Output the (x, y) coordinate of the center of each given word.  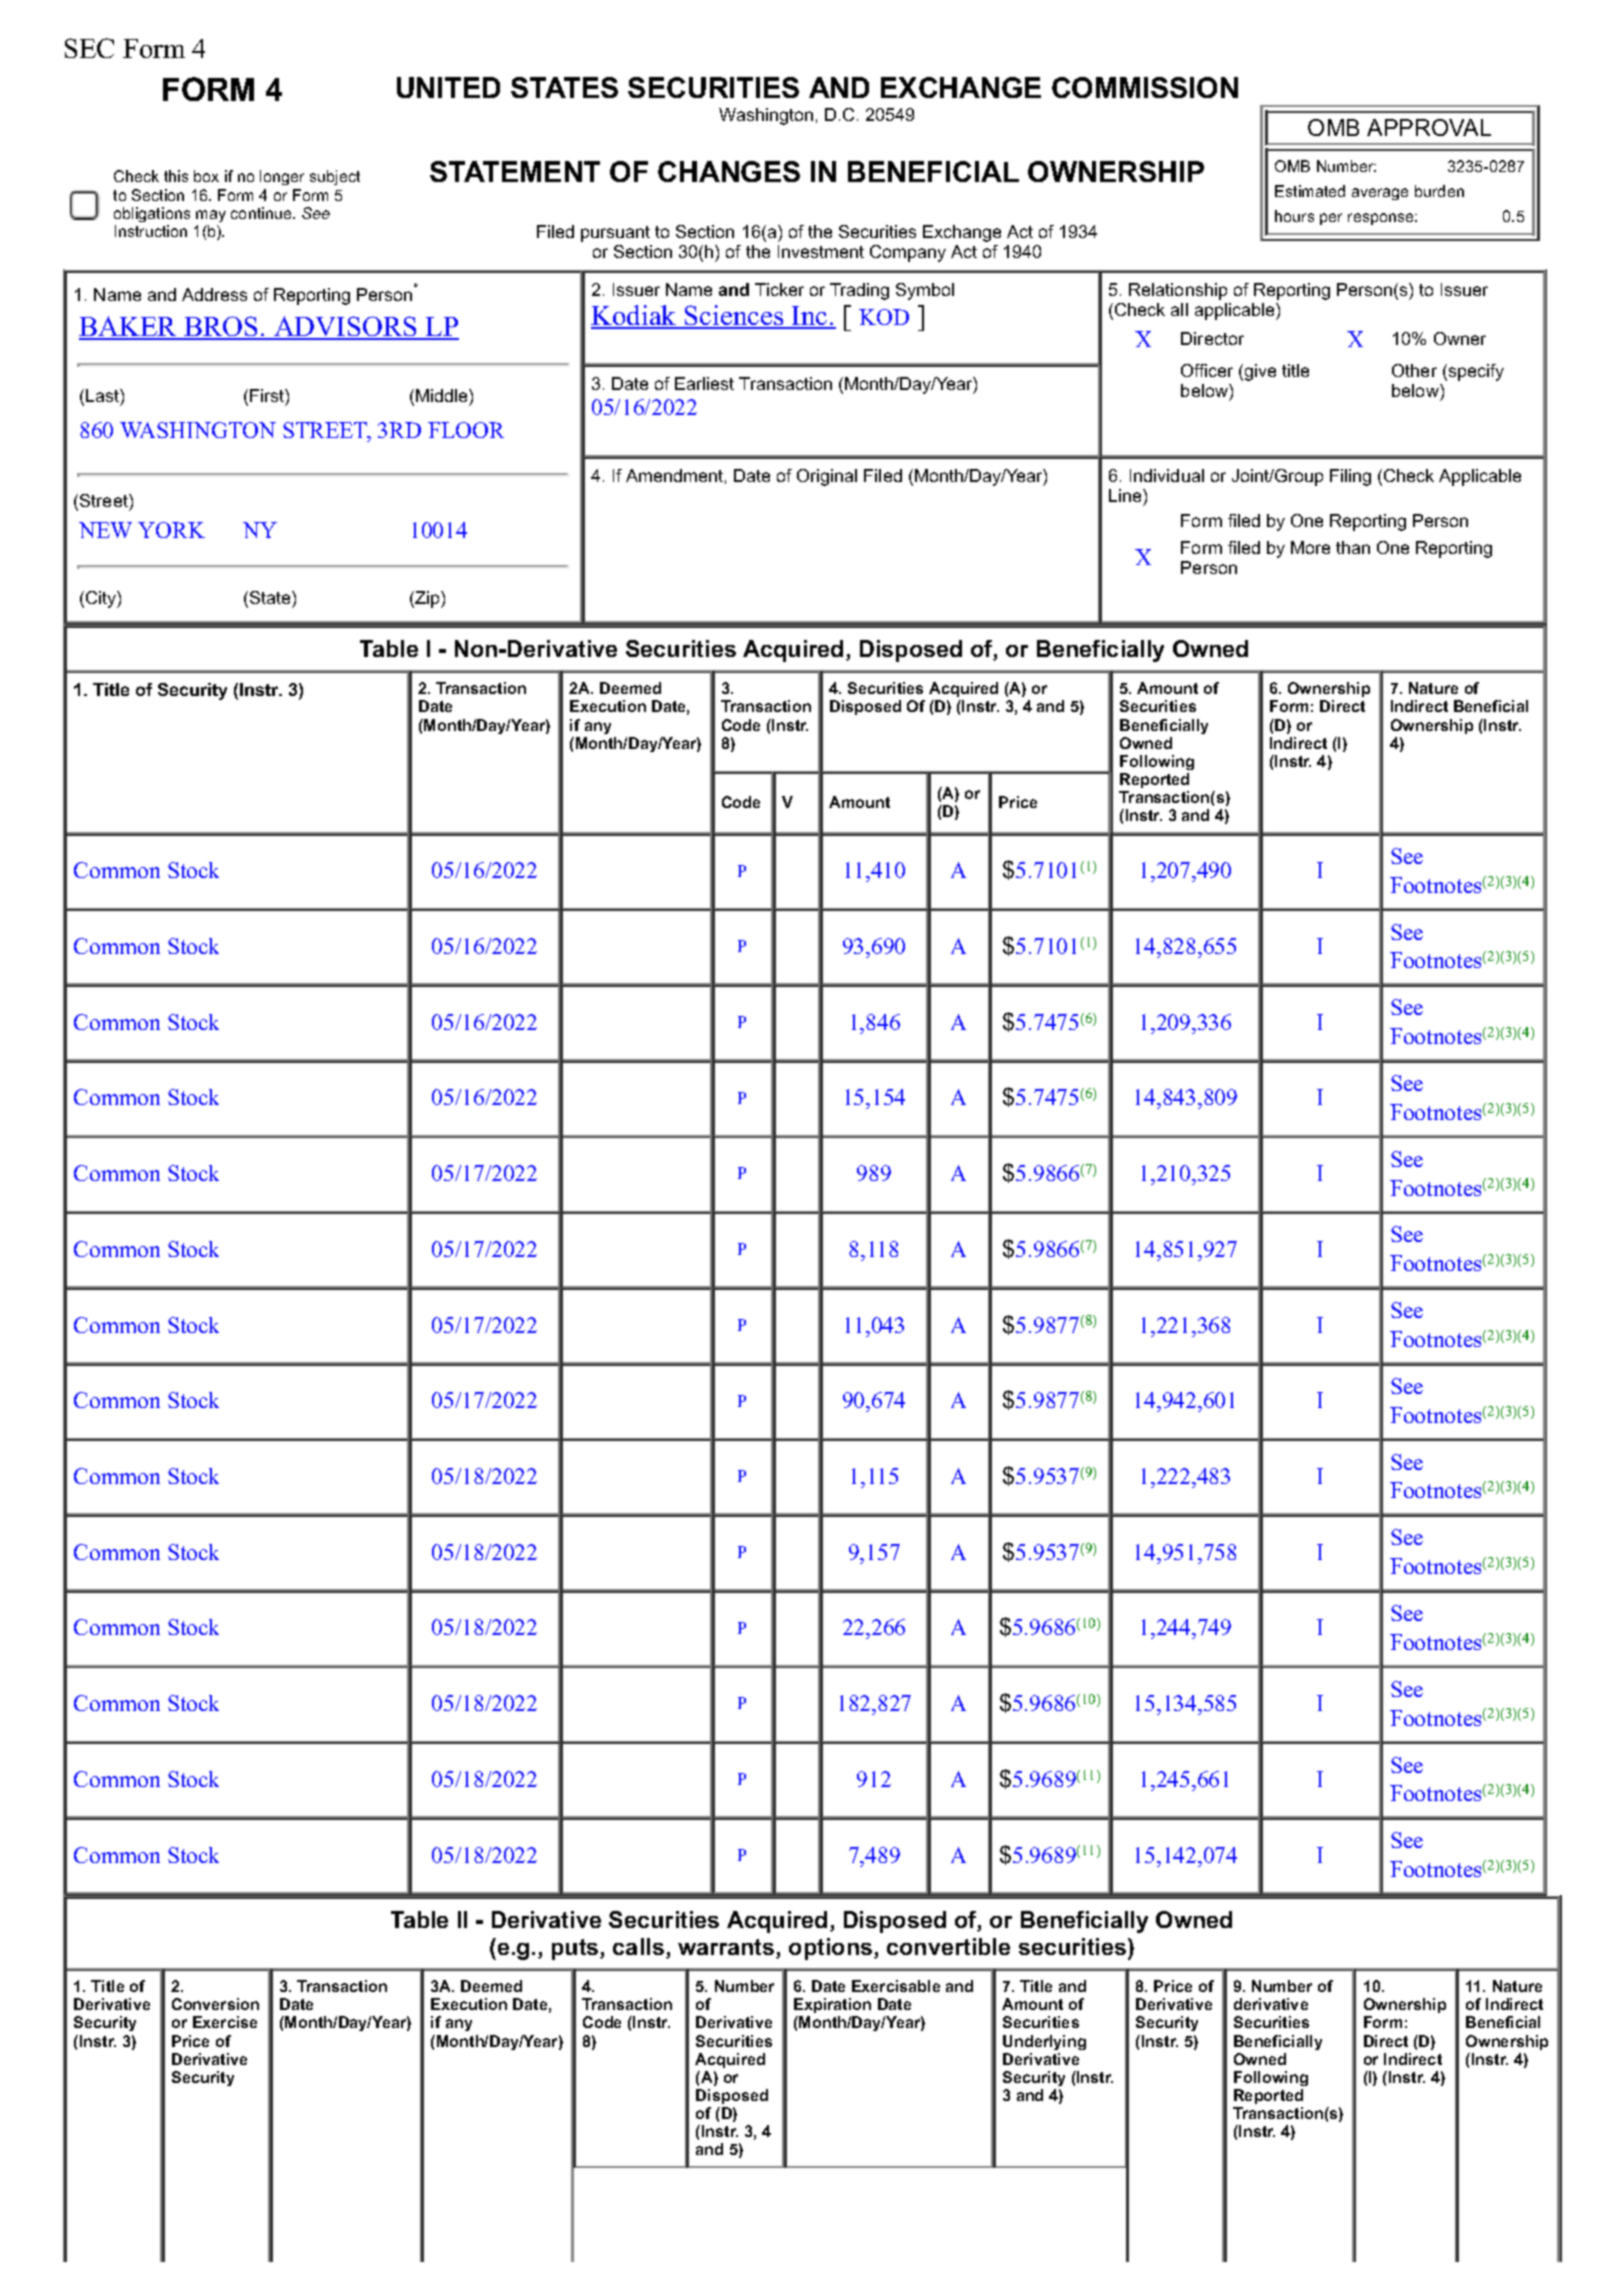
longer (282, 177)
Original (827, 477)
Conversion (215, 2004)
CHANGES (729, 171)
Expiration (832, 2007)
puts (576, 1949)
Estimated (1310, 191)
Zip (427, 599)
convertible (948, 1946)
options (830, 1949)
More (1310, 547)
